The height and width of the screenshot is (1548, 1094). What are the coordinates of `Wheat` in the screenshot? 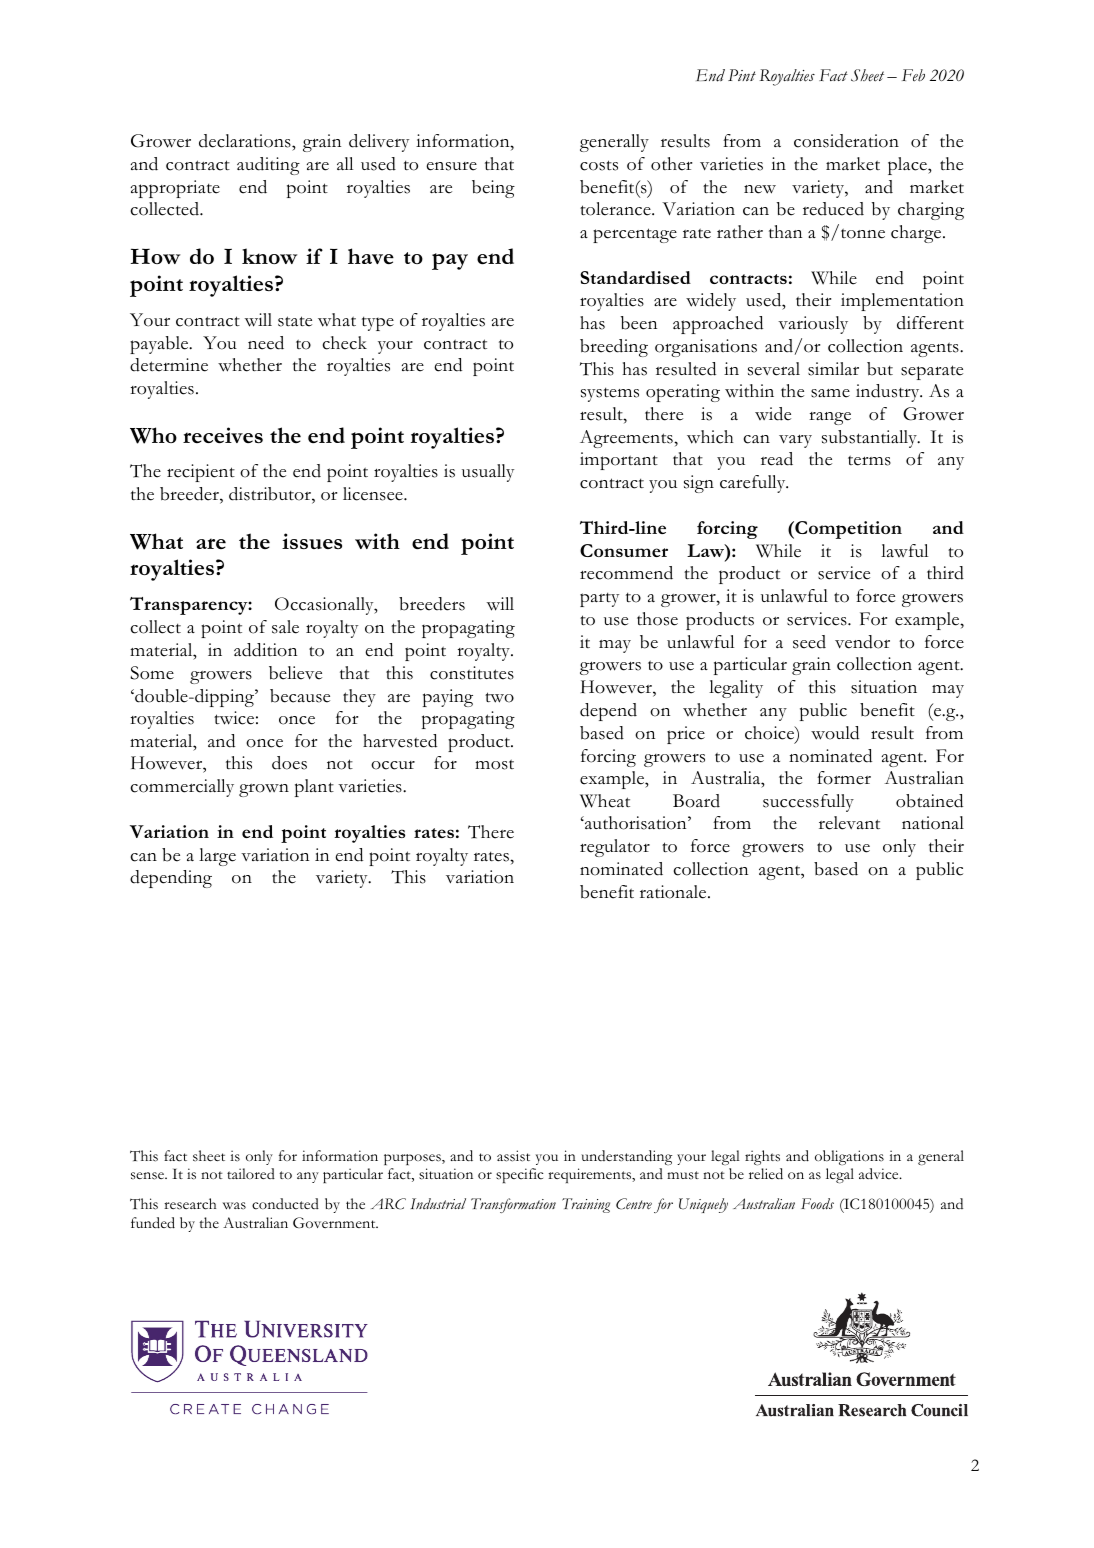 It's located at (605, 801).
